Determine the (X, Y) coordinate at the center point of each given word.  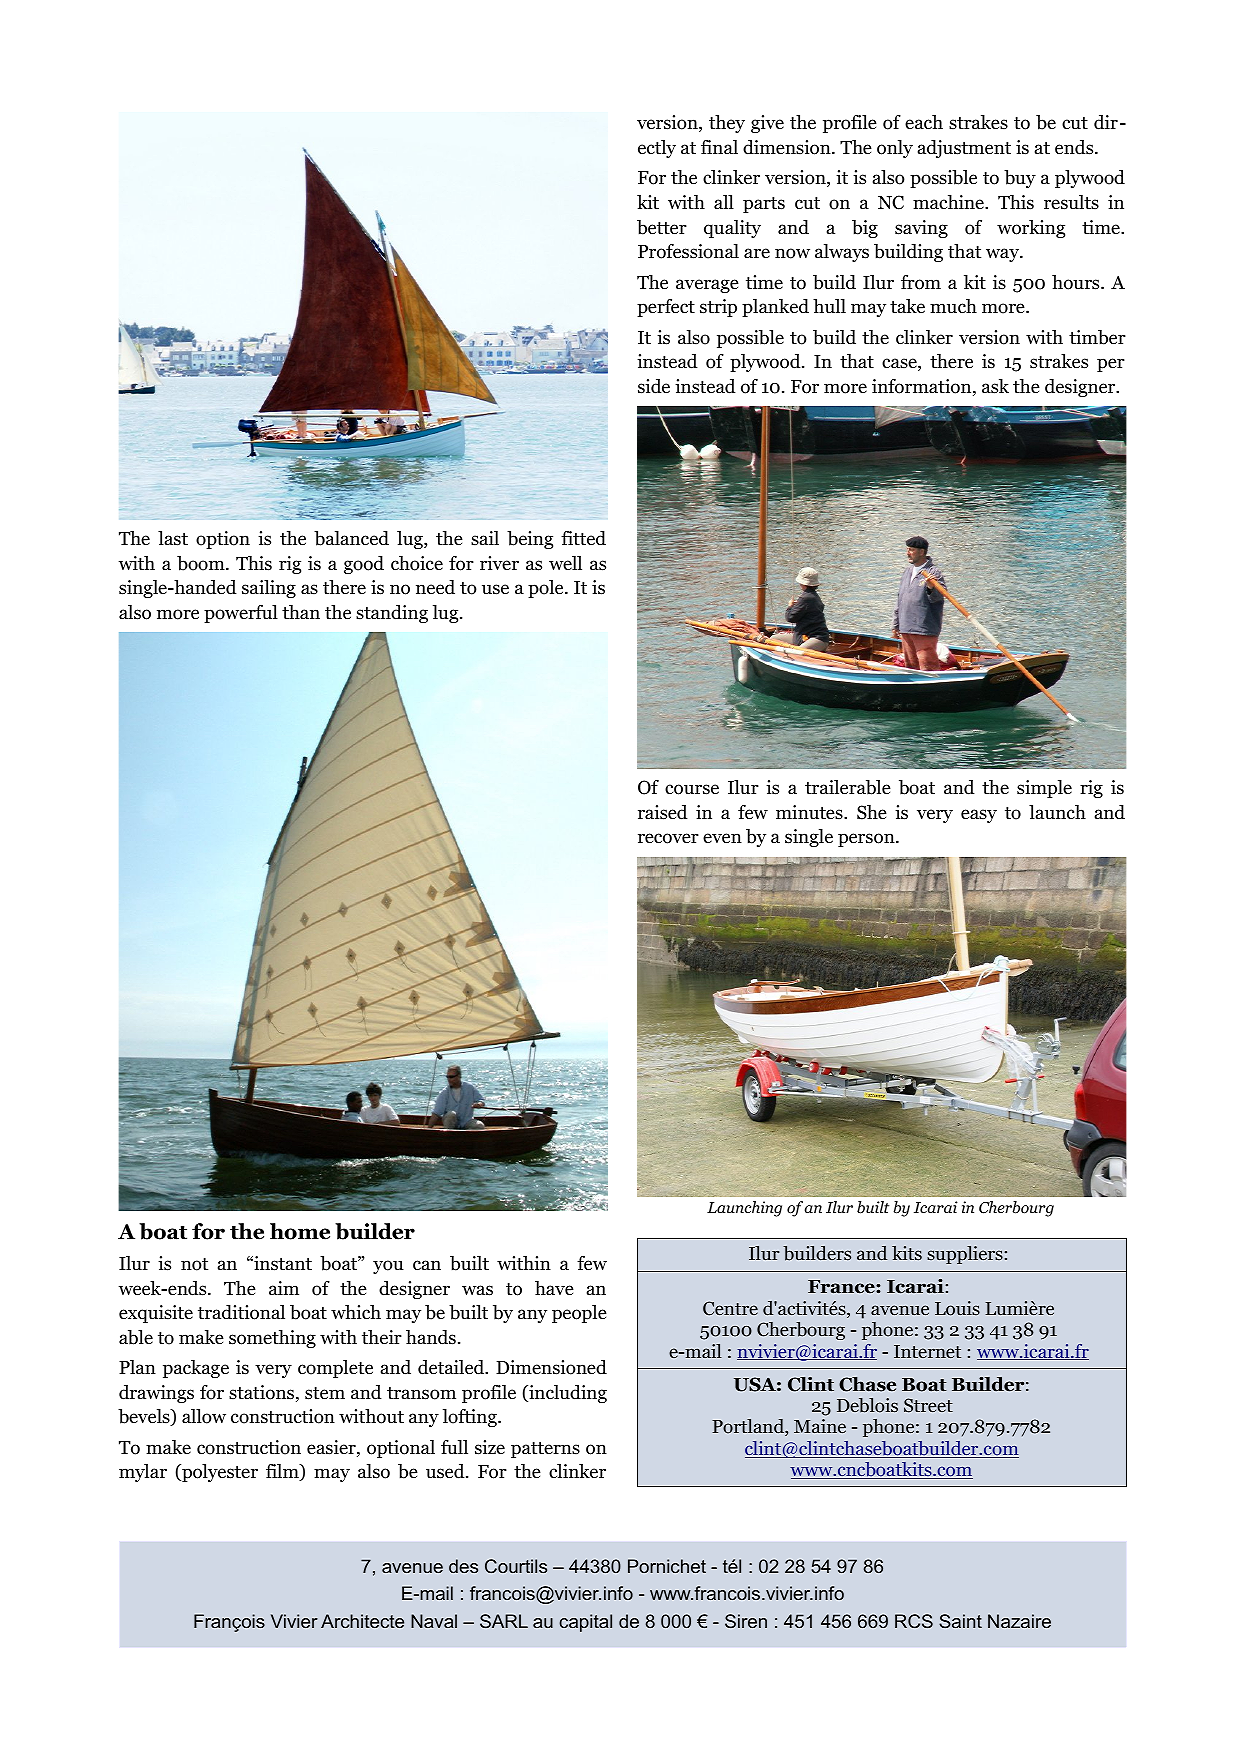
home (300, 1231)
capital (585, 1623)
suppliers (965, 1255)
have (554, 1288)
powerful (241, 613)
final (719, 147)
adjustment (964, 149)
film (283, 1472)
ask (995, 386)
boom (202, 563)
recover (668, 838)
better (662, 227)
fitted (583, 538)
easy (979, 816)
